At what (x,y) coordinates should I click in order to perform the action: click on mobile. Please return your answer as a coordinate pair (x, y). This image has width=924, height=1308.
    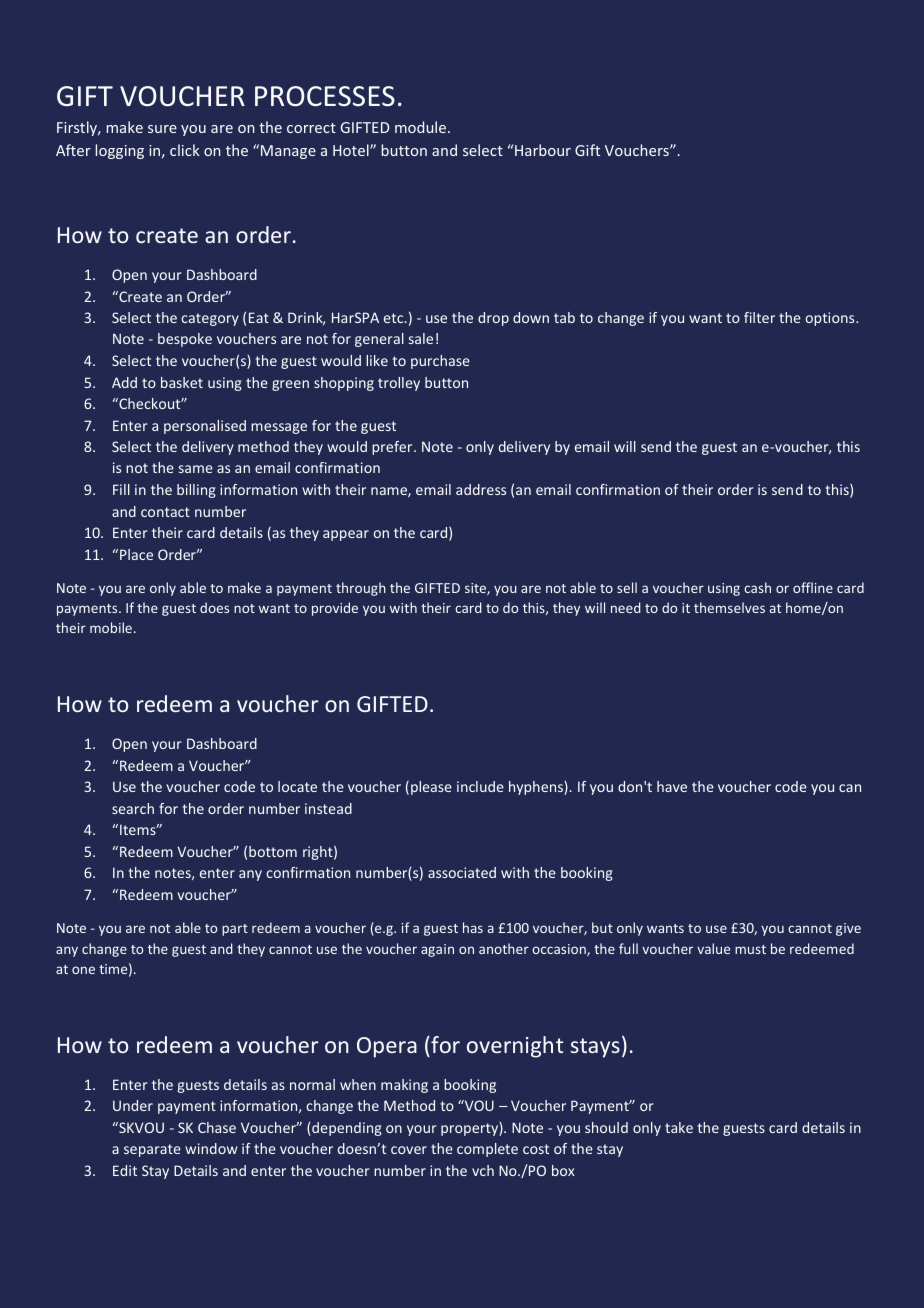
    Looking at the image, I should click on (111, 627).
